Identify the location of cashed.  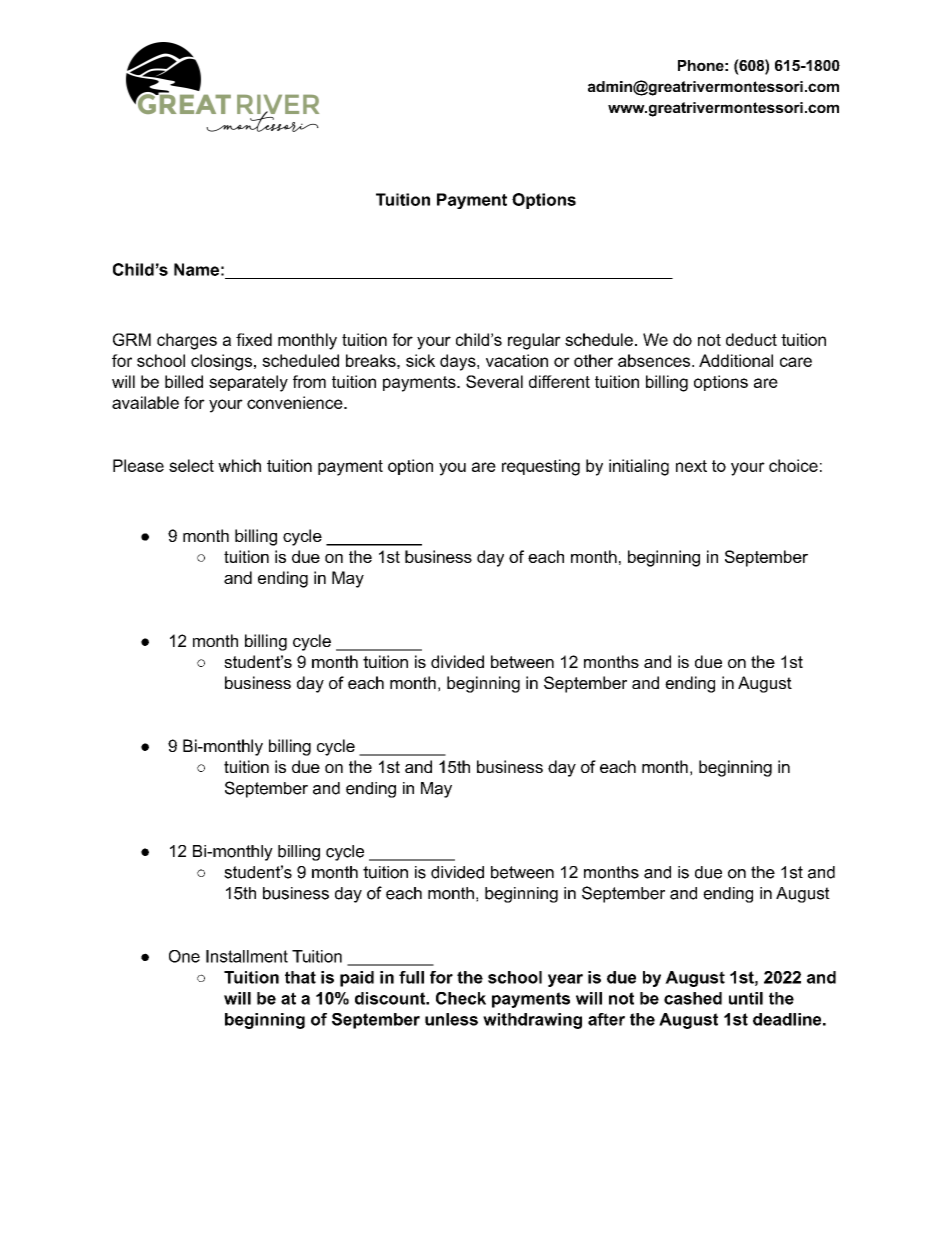
(693, 998).
